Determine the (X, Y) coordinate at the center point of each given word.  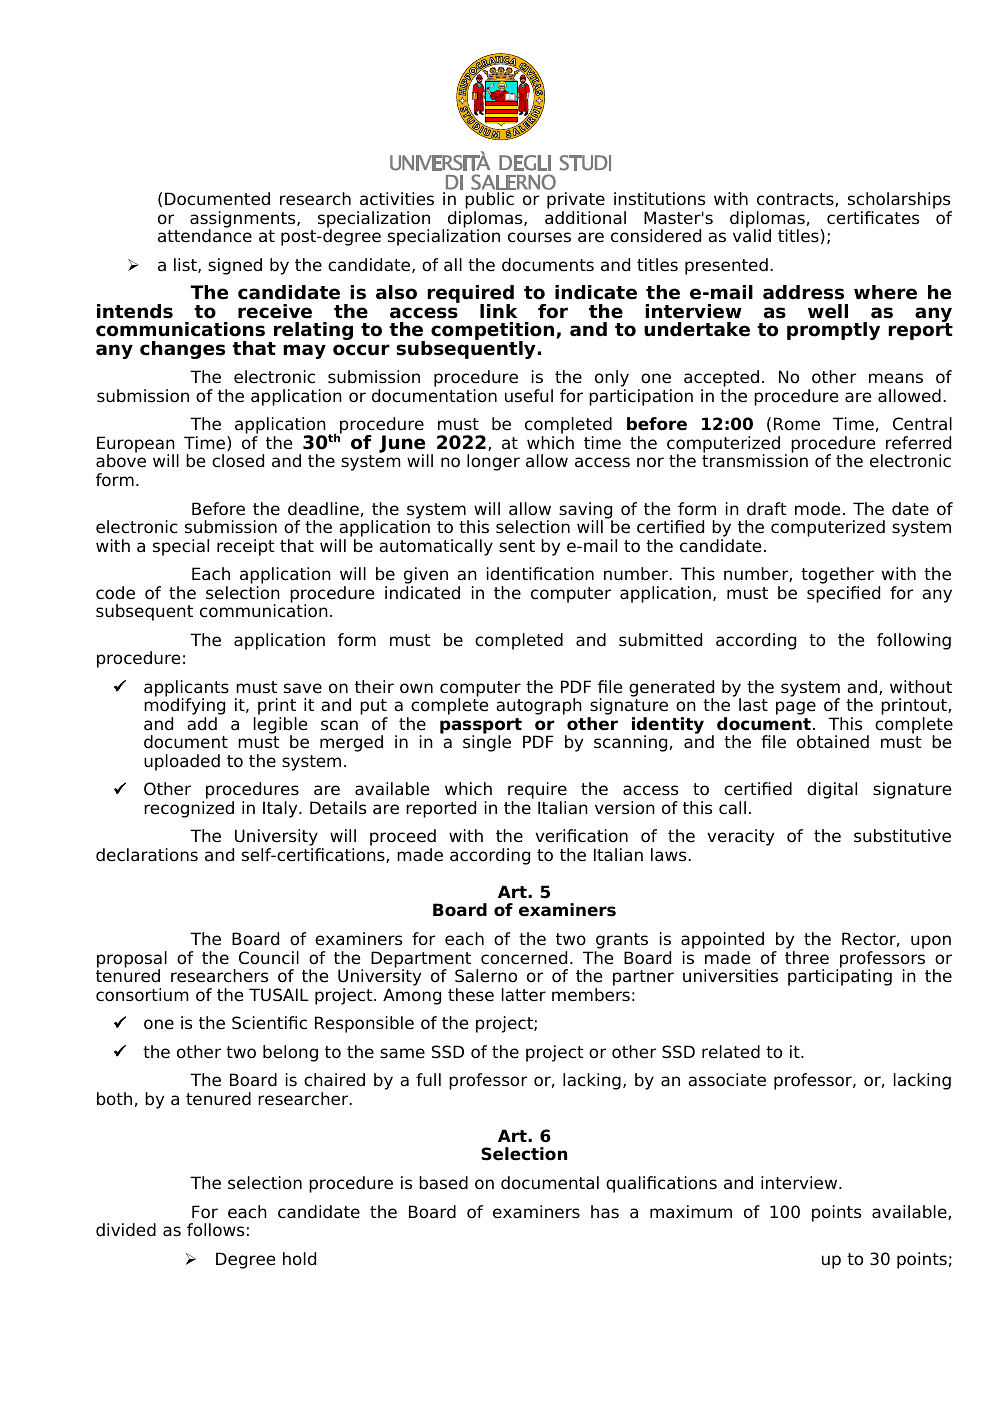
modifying (184, 708)
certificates (873, 218)
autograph (539, 706)
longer (493, 462)
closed (238, 461)
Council (269, 958)
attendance (205, 235)
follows (215, 1230)
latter (524, 995)
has (605, 1212)
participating (840, 976)
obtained (833, 742)
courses (539, 237)
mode (817, 509)
